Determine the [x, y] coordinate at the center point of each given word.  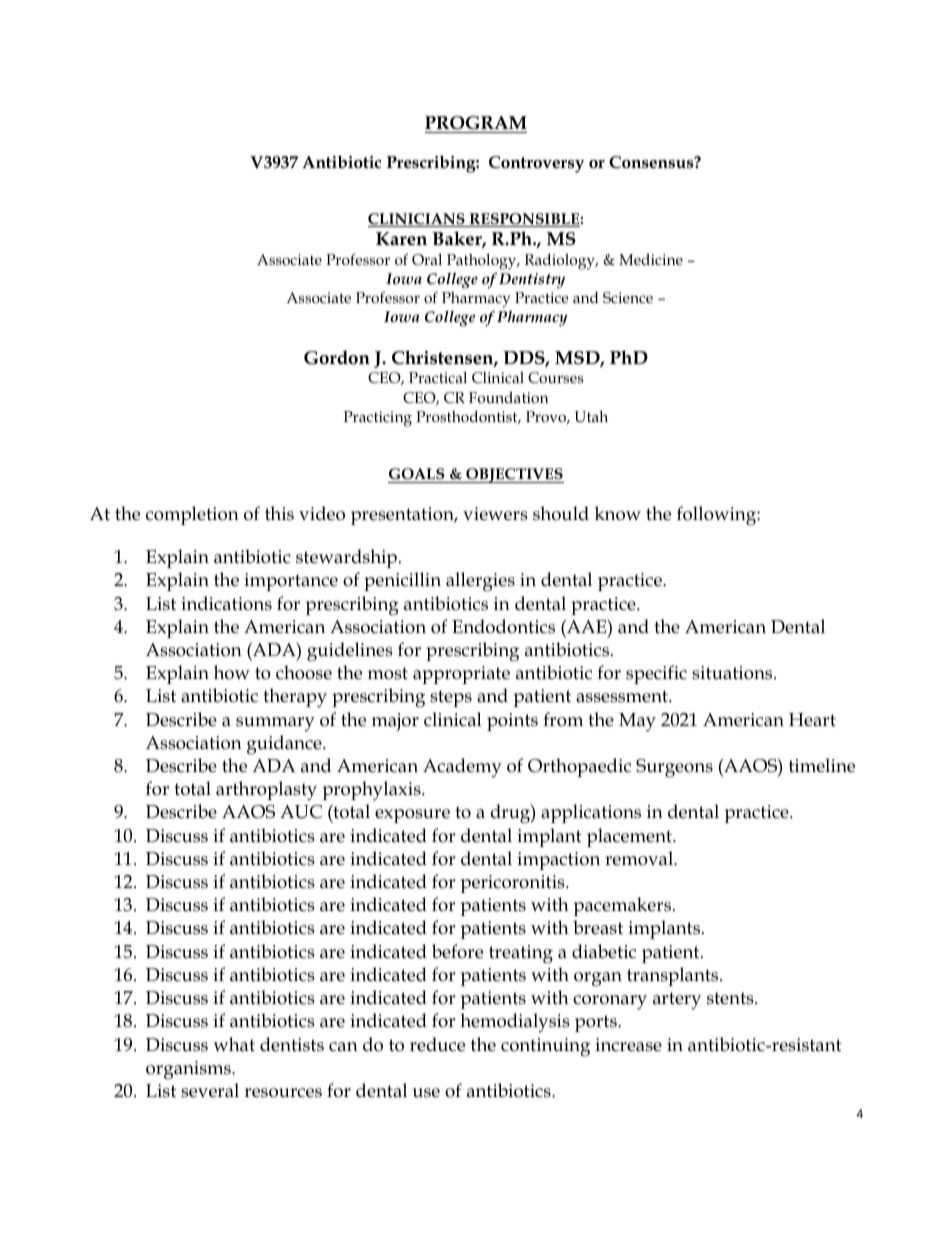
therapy [295, 698]
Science [628, 298]
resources [283, 1093]
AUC [301, 812]
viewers [495, 514]
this [279, 513]
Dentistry [532, 281]
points [512, 722]
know [617, 513]
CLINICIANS [417, 220]
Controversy [537, 164]
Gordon [337, 357]
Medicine [651, 259]
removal [640, 858]
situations [733, 673]
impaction [558, 861]
